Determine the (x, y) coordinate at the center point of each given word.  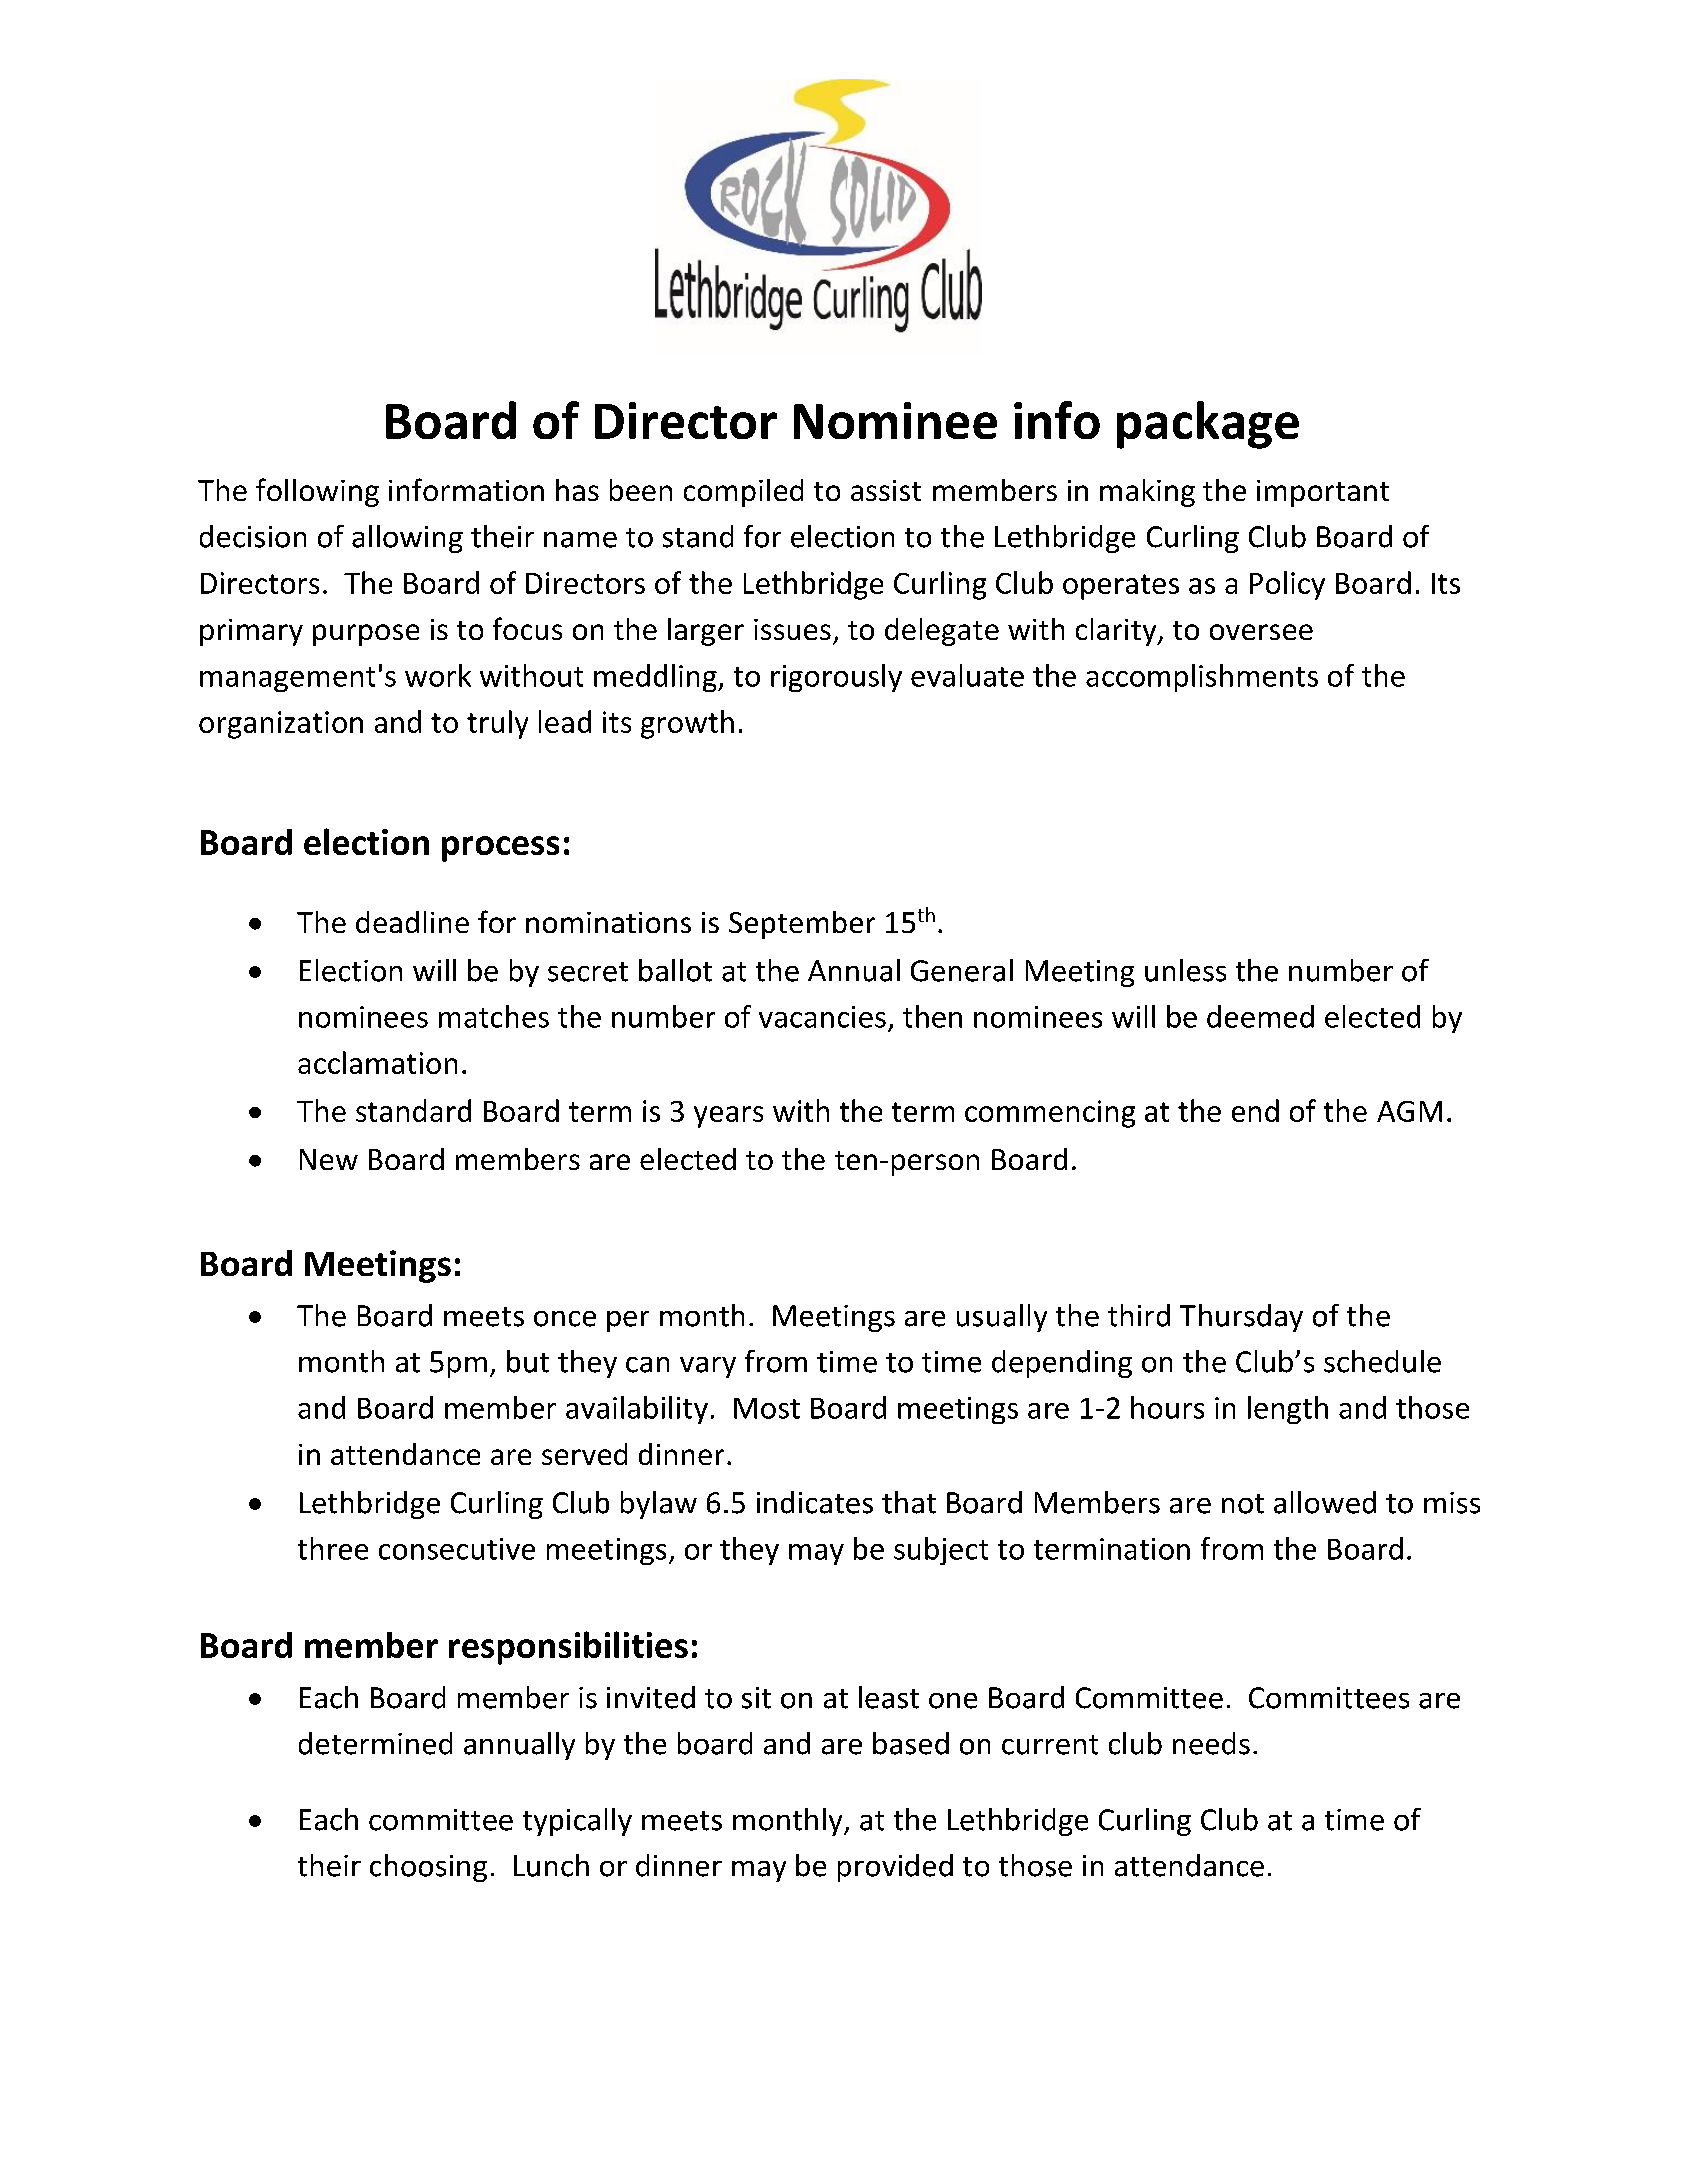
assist (886, 490)
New (329, 1159)
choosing (428, 1868)
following (317, 492)
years (728, 1117)
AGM (1409, 1111)
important (1323, 493)
